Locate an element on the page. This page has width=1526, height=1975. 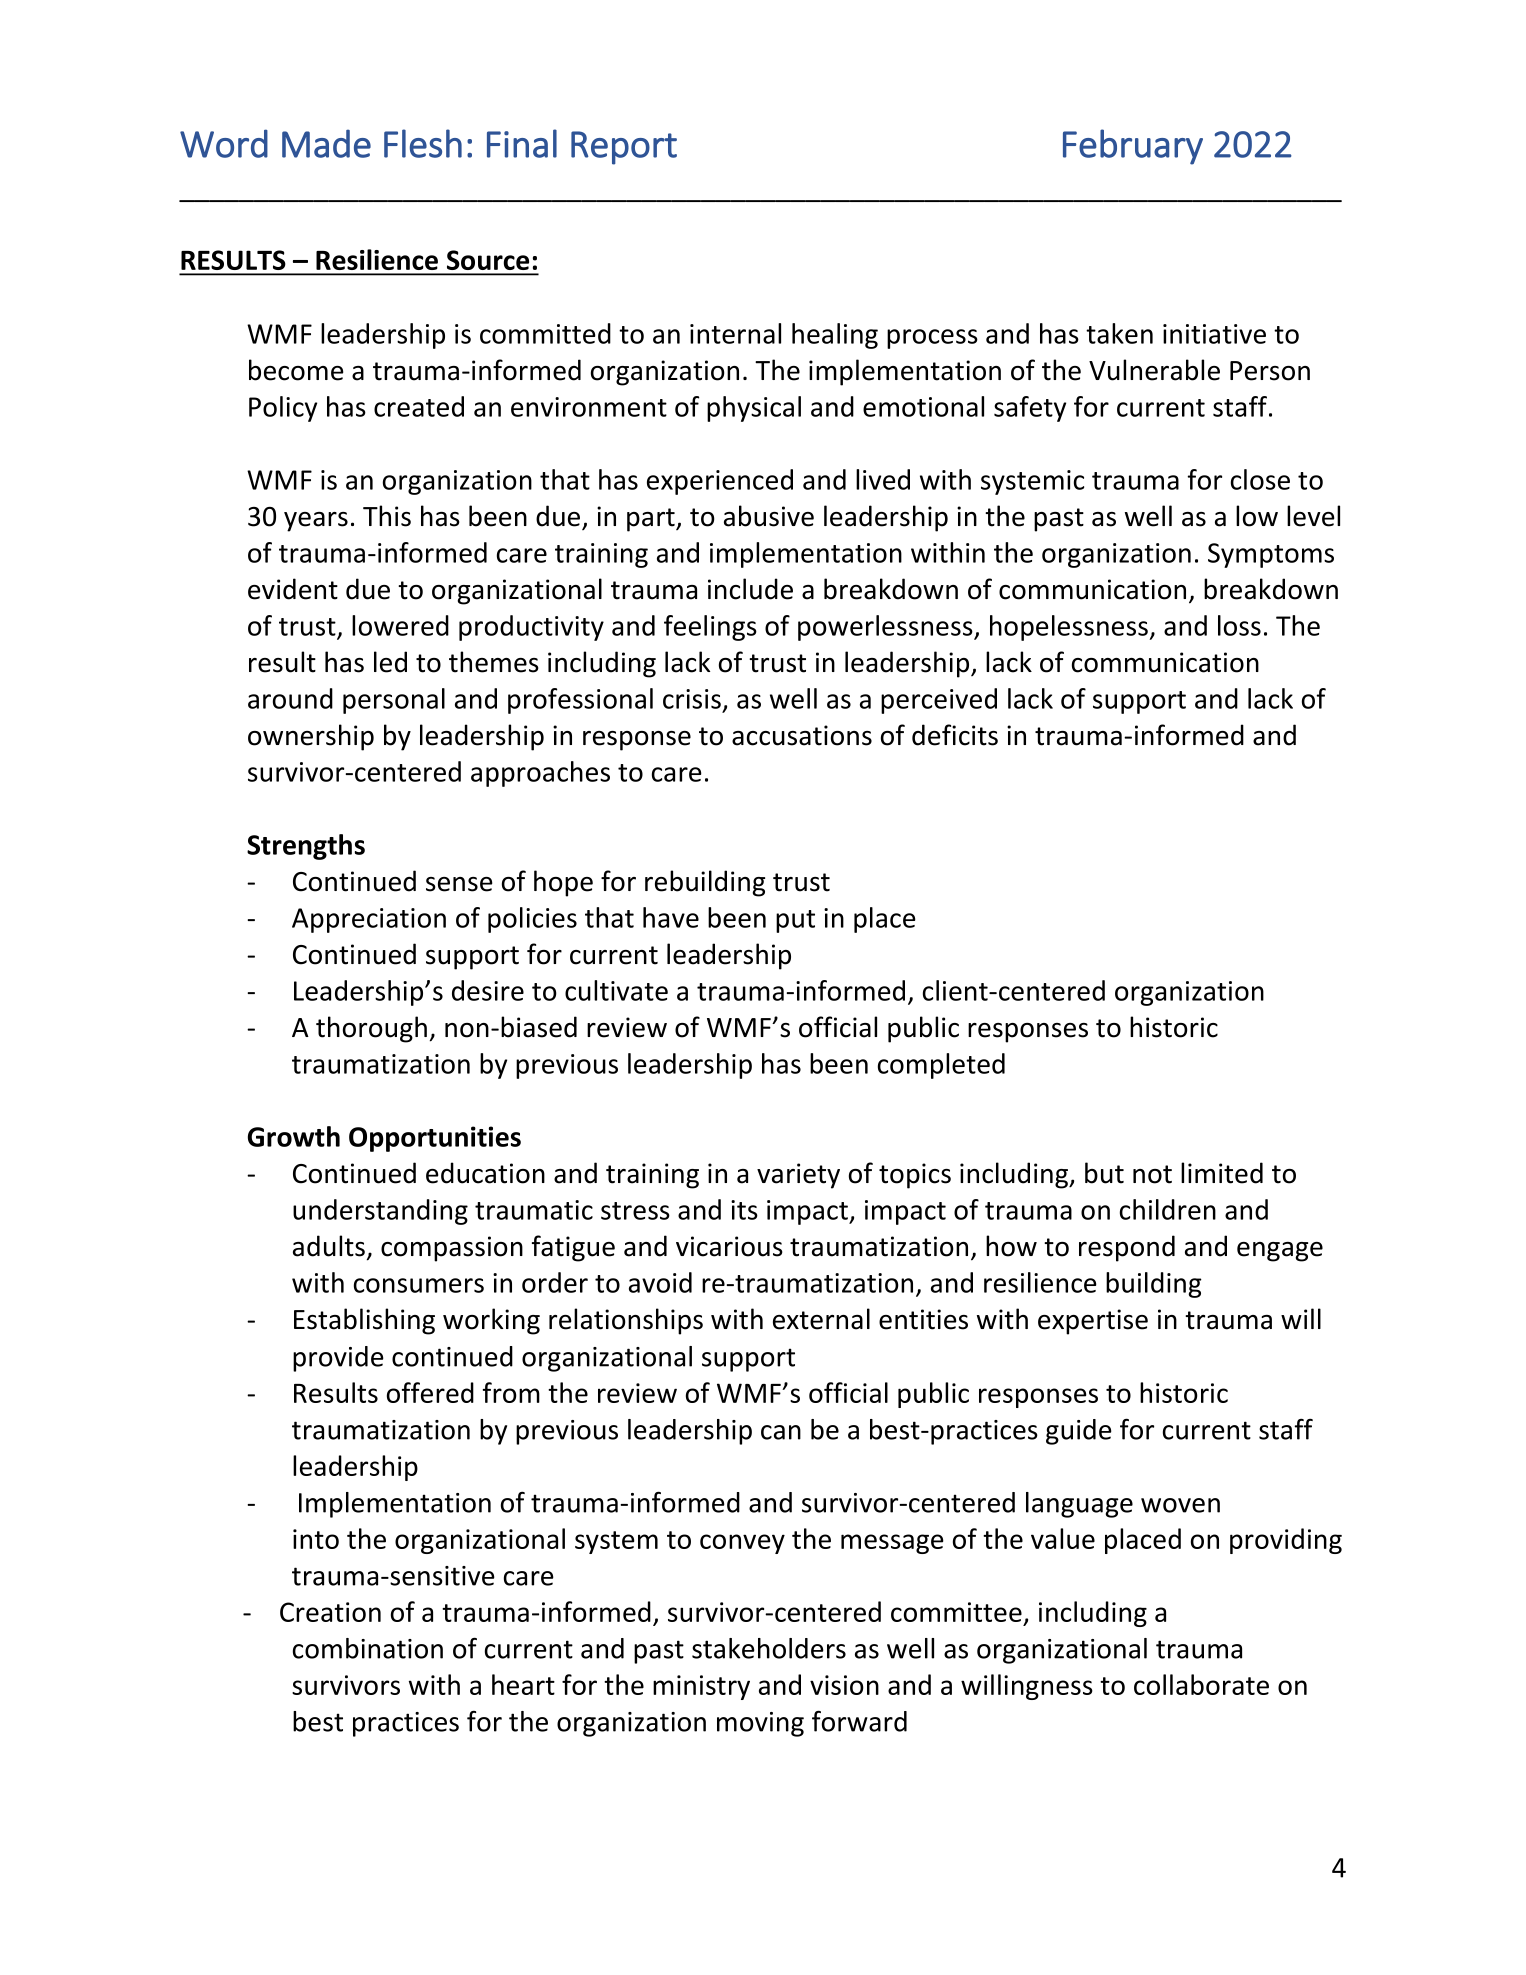
combination is located at coordinates (368, 1648).
